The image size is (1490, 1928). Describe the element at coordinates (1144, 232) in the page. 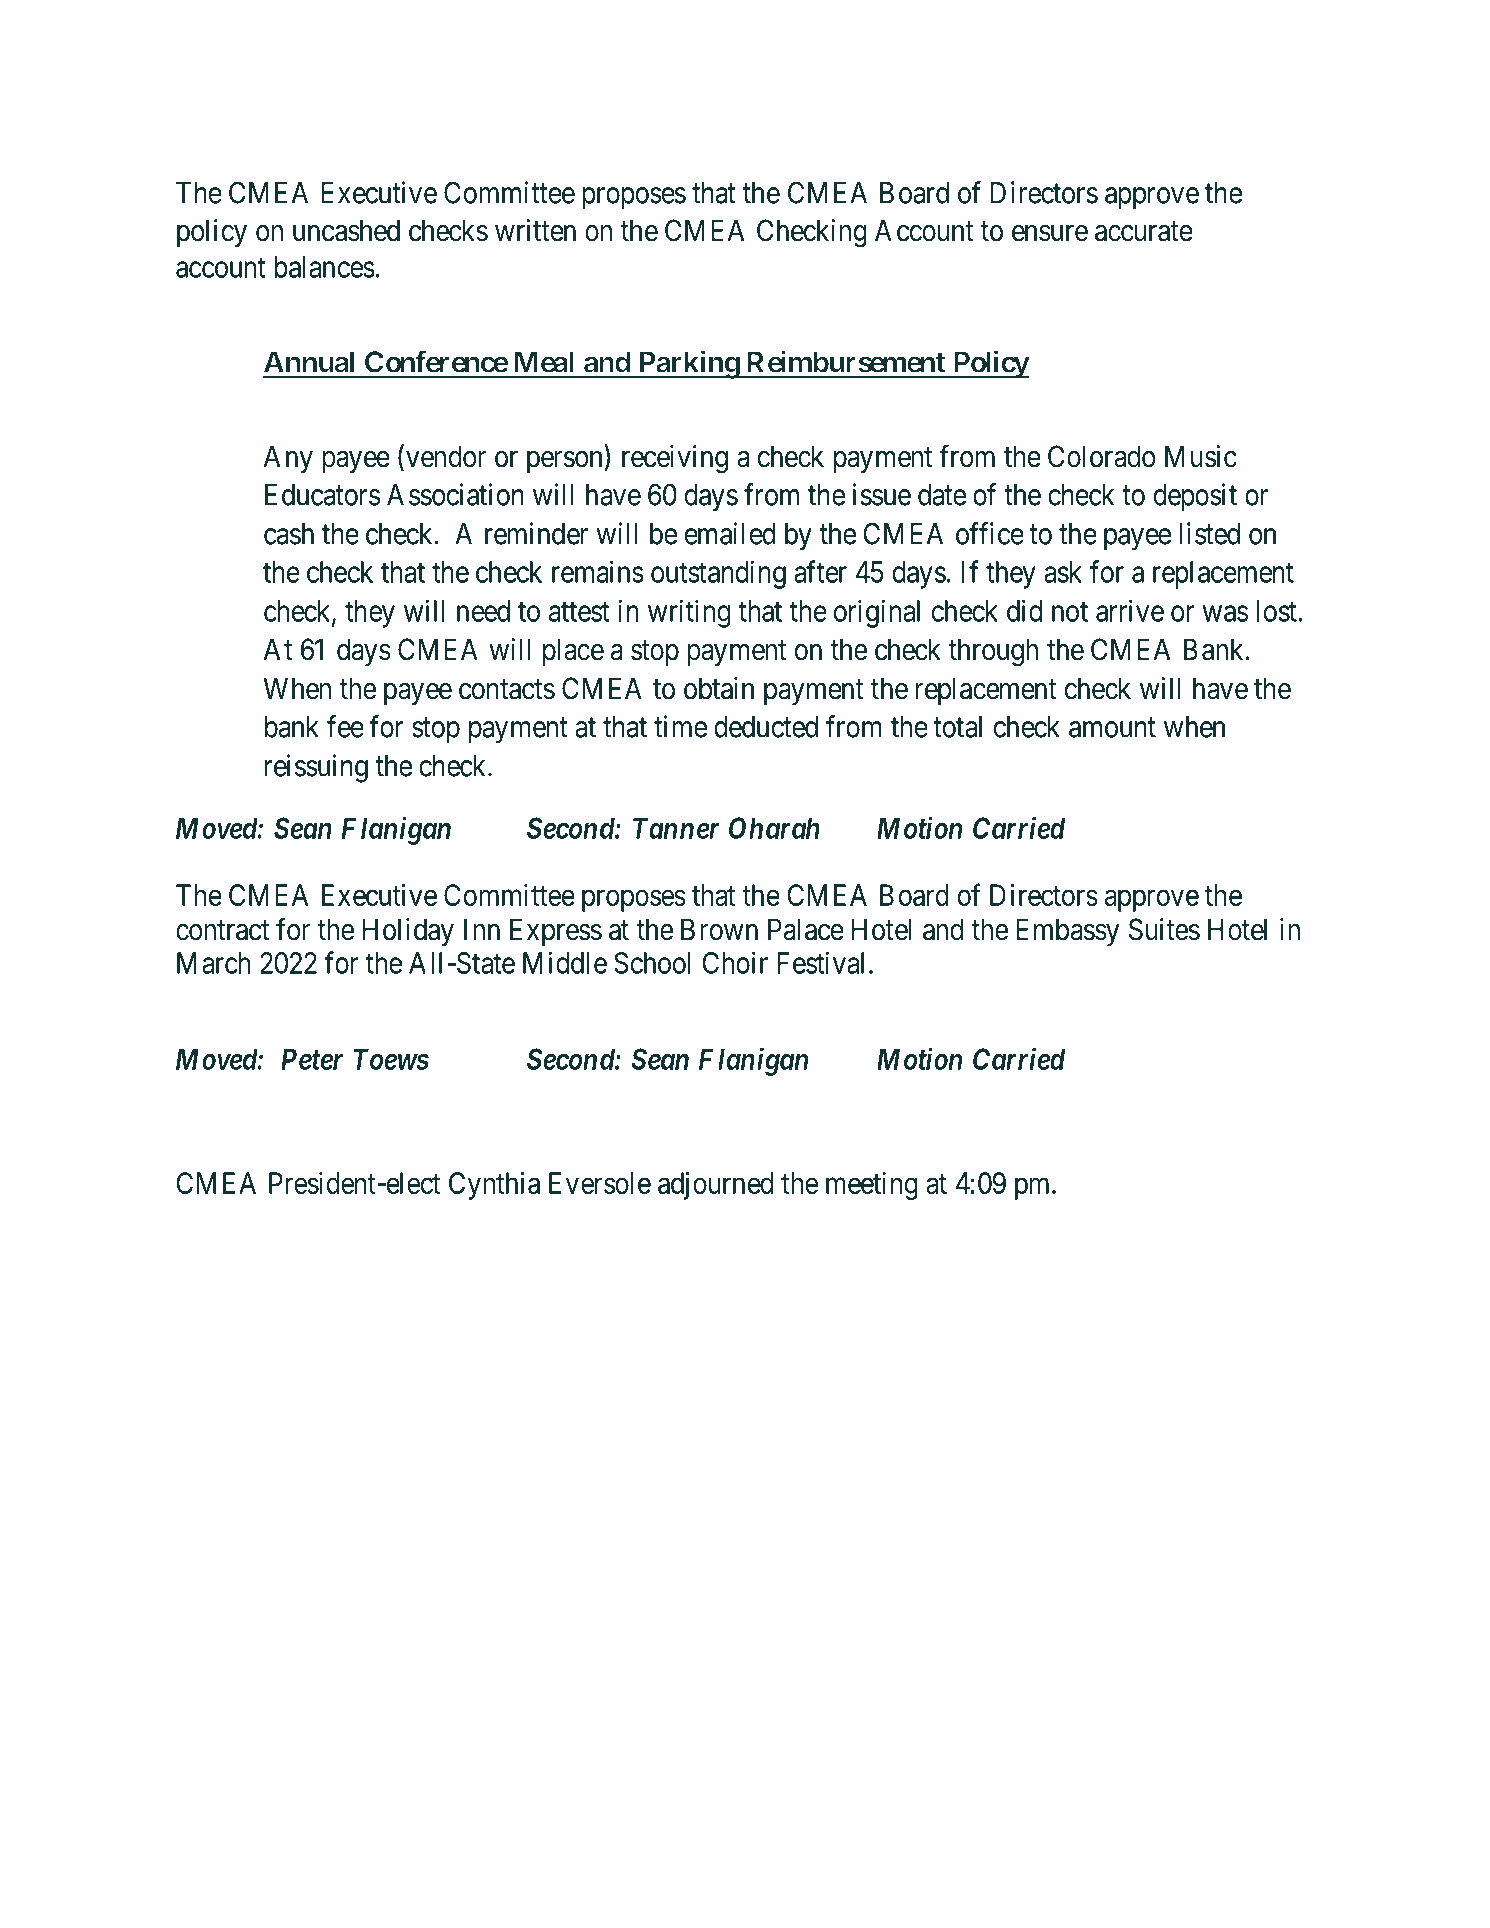

I see `accurate` at that location.
